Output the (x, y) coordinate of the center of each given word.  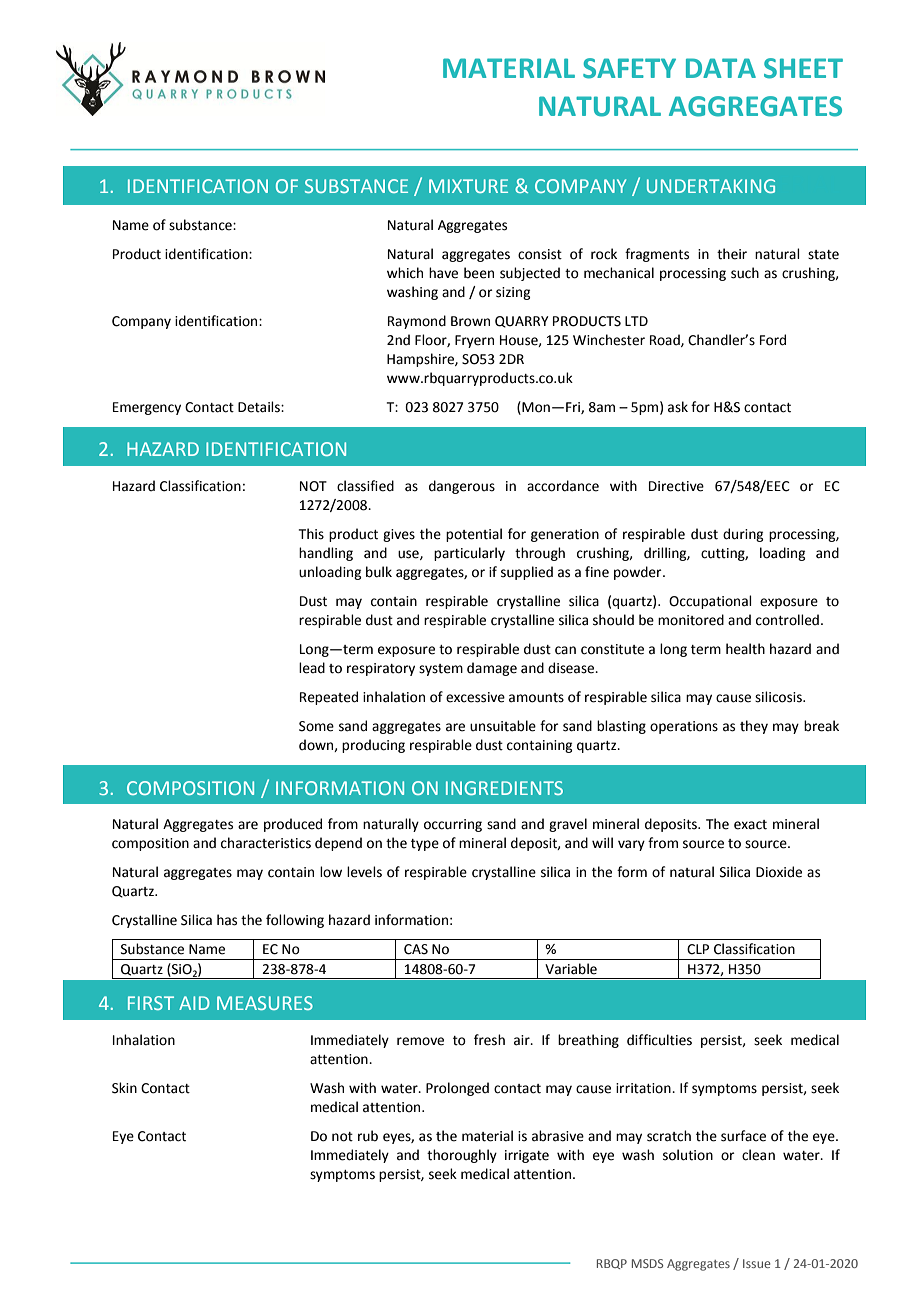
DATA (721, 68)
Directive (676, 486)
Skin (124, 1088)
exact (750, 825)
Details (260, 407)
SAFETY (629, 68)
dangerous (462, 487)
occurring (453, 825)
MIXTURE (468, 186)
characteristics (266, 843)
